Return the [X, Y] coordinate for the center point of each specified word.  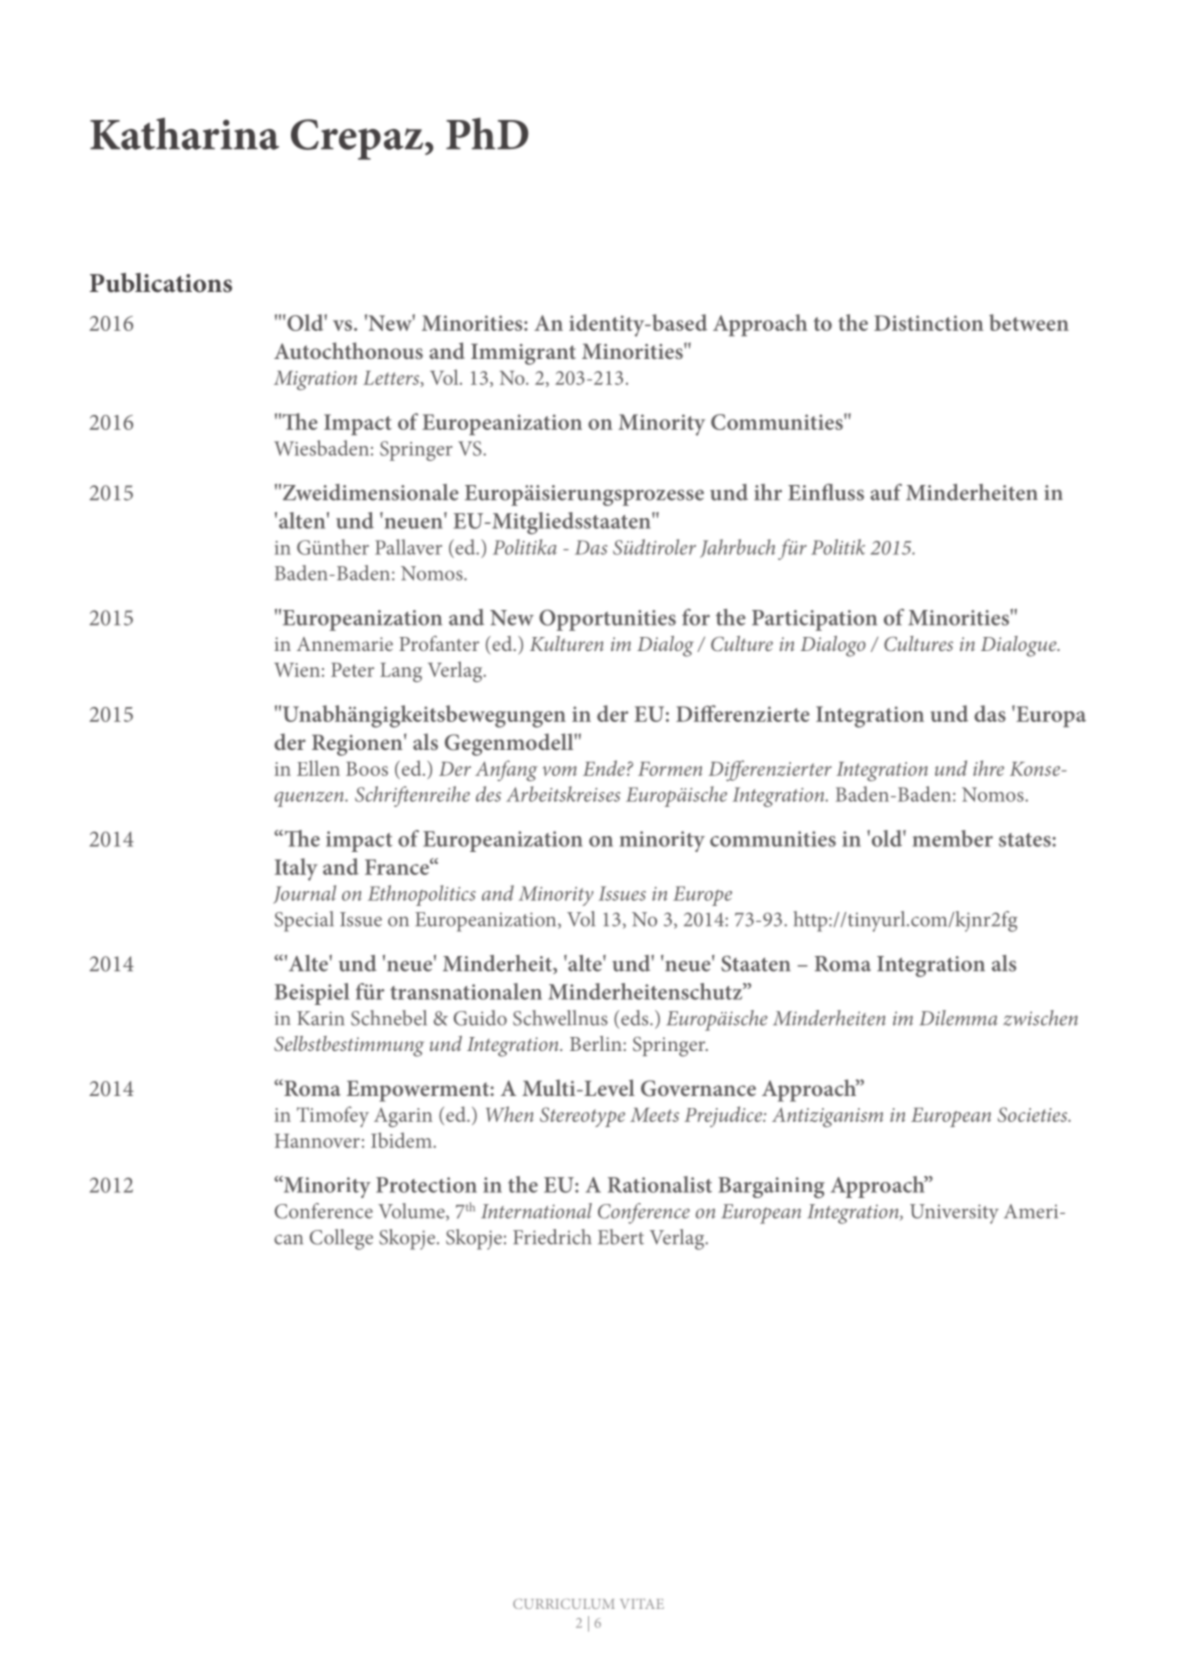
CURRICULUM [564, 1604]
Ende [604, 768]
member [953, 838]
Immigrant [523, 354]
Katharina [184, 133]
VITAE [642, 1604]
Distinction [929, 323]
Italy [296, 869]
